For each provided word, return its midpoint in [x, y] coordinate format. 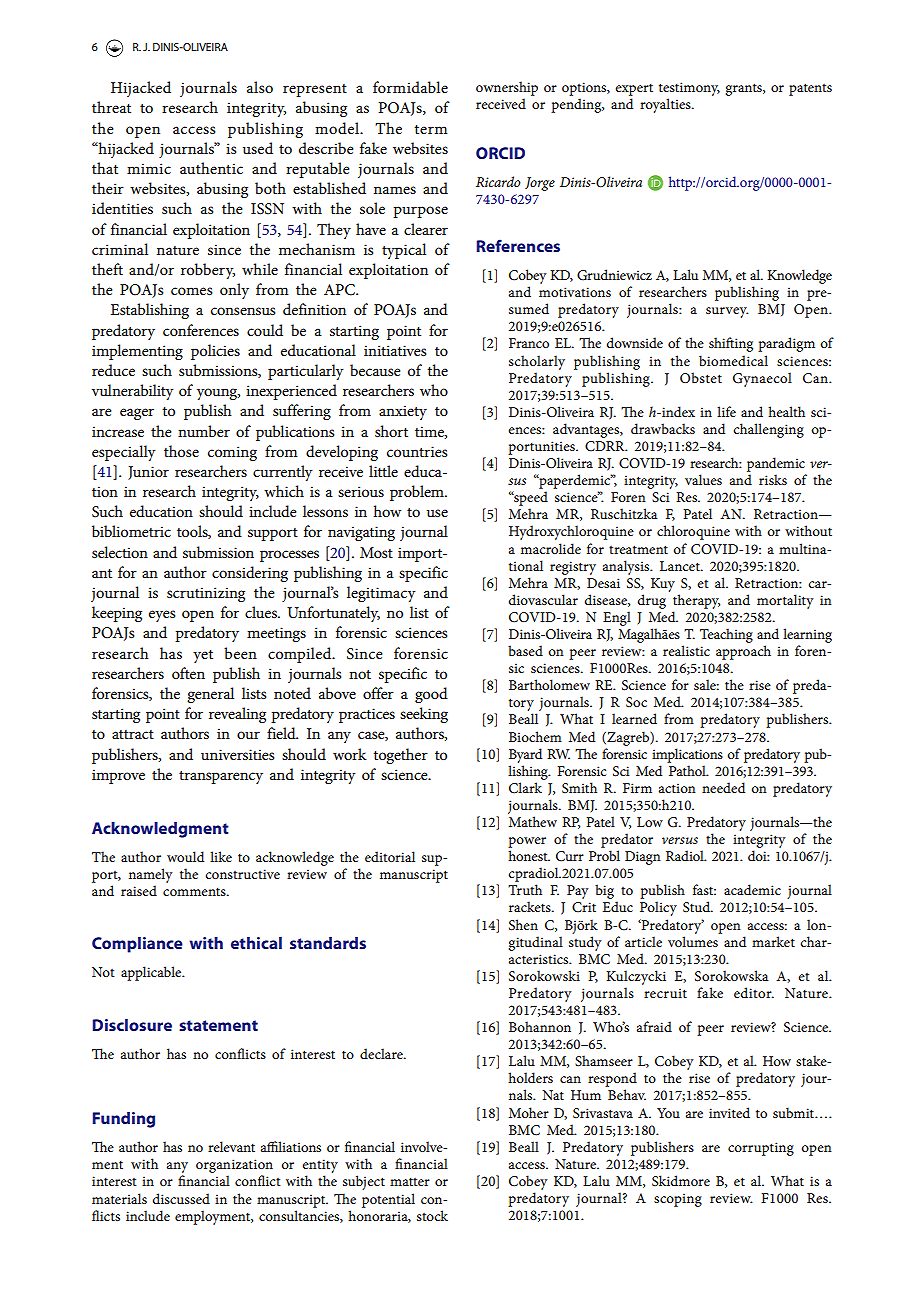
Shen [523, 925]
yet [203, 656]
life [726, 411]
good [431, 695]
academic [752, 889]
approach [743, 652]
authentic [211, 168]
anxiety [403, 412]
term [431, 129]
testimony [689, 89]
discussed [181, 1198]
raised [139, 890]
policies [215, 352]
